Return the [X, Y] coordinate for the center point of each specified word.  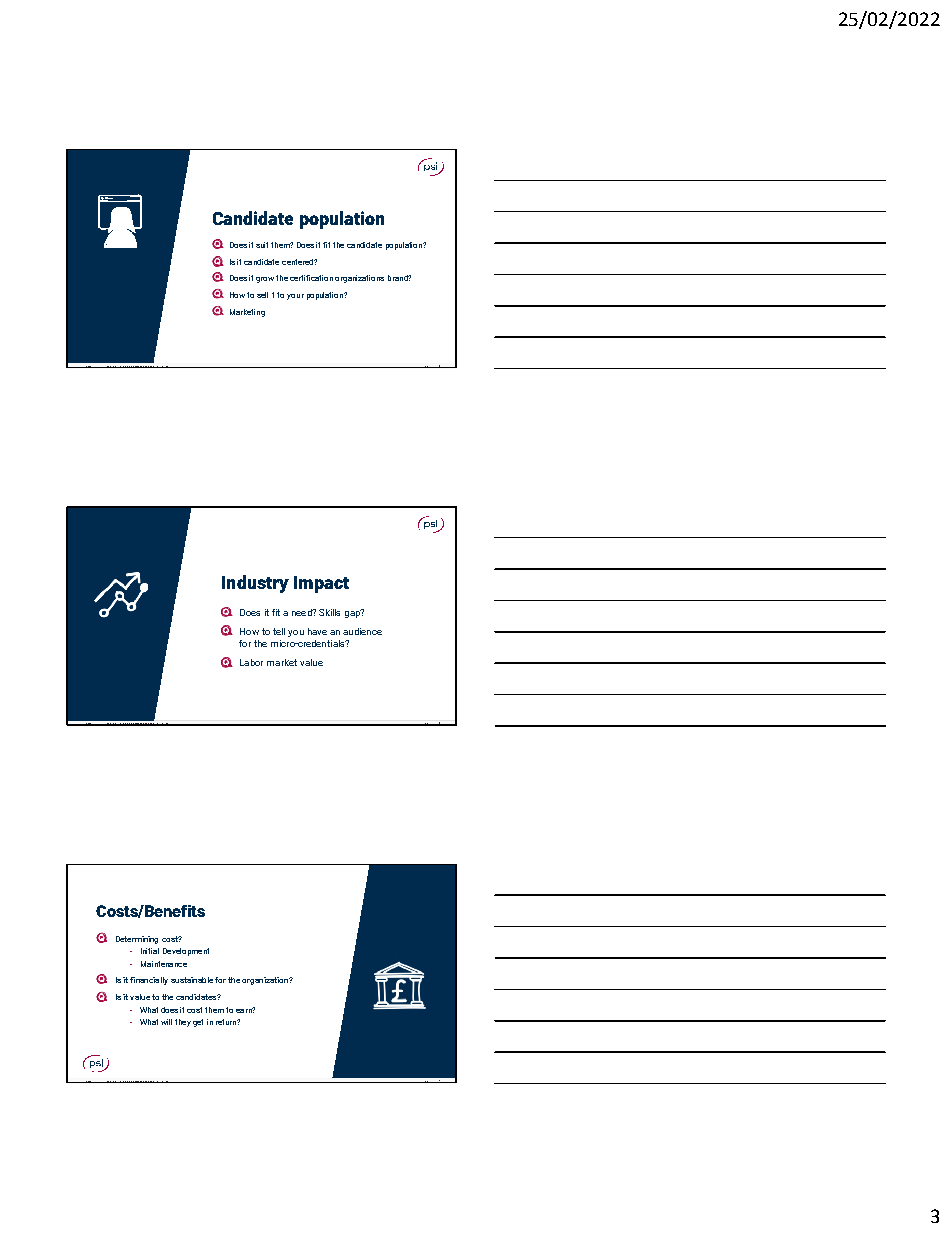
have [317, 631]
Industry [255, 584]
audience [362, 631]
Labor [251, 662]
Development [186, 952]
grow [265, 280]
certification [311, 278]
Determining [137, 940]
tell [279, 631]
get [198, 1023]
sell [262, 295]
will [166, 1022]
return [227, 1022]
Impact [321, 584]
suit [262, 245]
